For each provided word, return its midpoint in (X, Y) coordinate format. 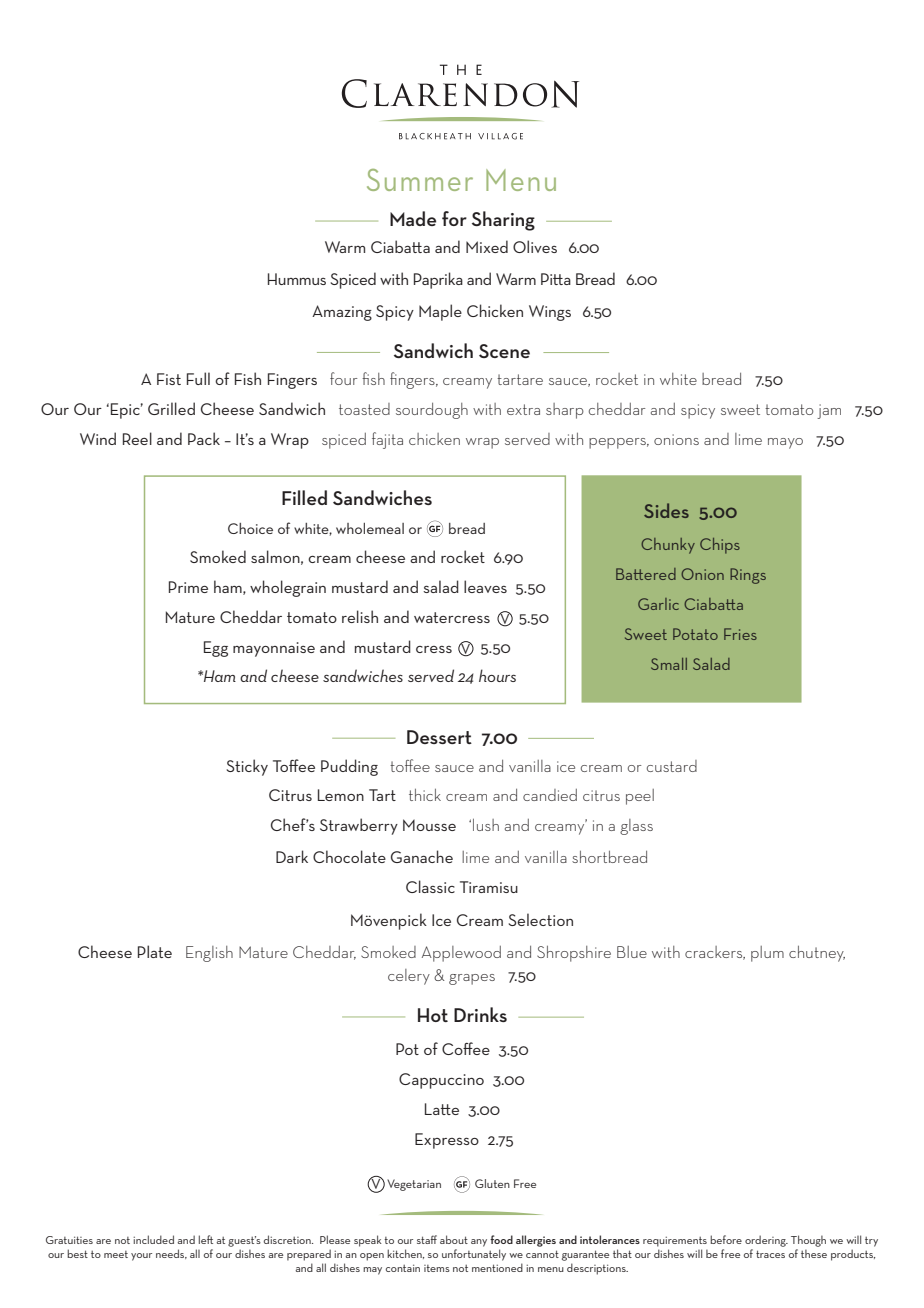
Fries (740, 634)
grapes (472, 979)
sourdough (432, 411)
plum (767, 954)
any (479, 1243)
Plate (155, 951)
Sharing (503, 221)
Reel (137, 438)
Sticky (247, 767)
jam (829, 411)
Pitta (556, 279)
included (153, 1239)
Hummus (297, 279)
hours (497, 675)
